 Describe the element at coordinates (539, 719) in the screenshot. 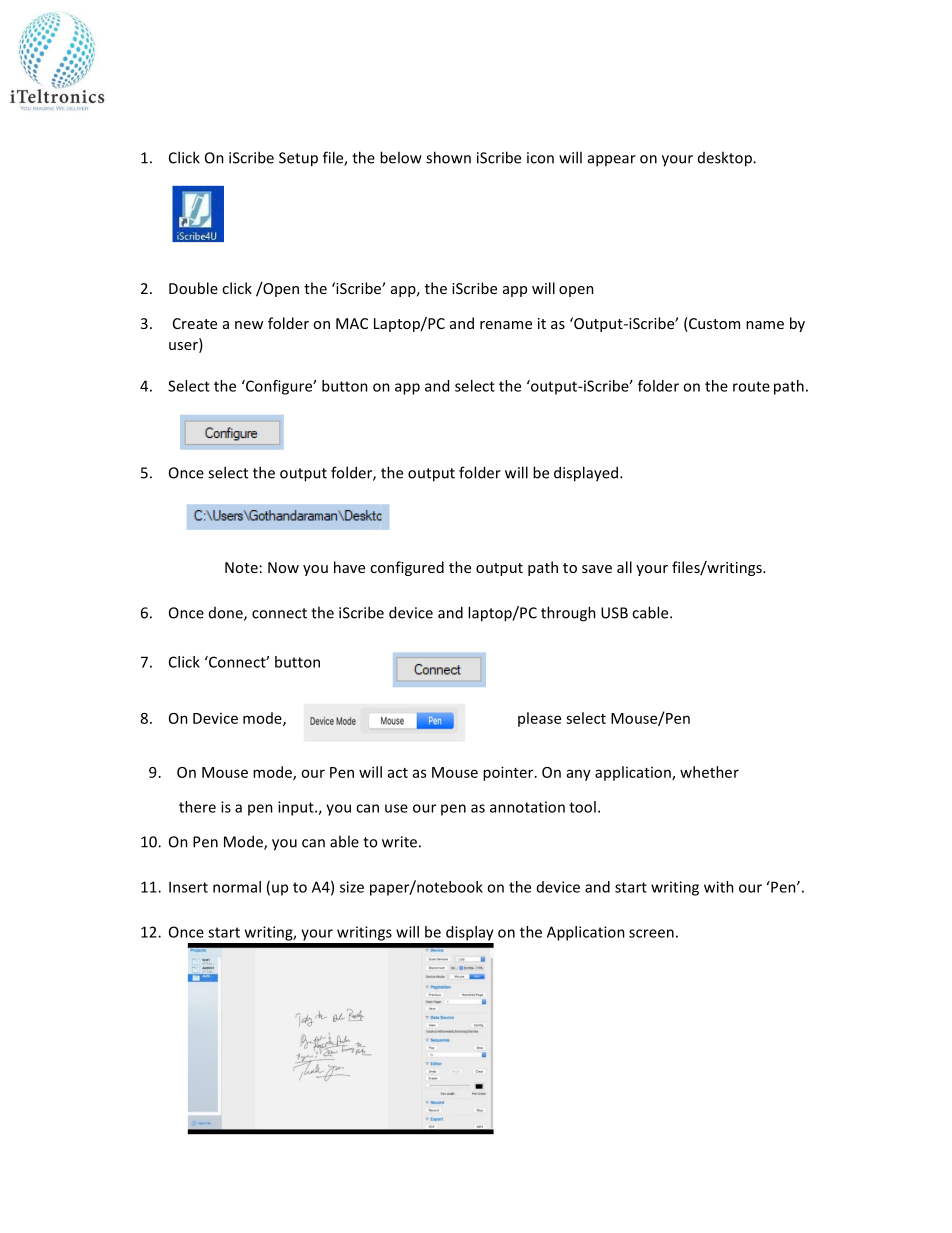

I see `please` at that location.
